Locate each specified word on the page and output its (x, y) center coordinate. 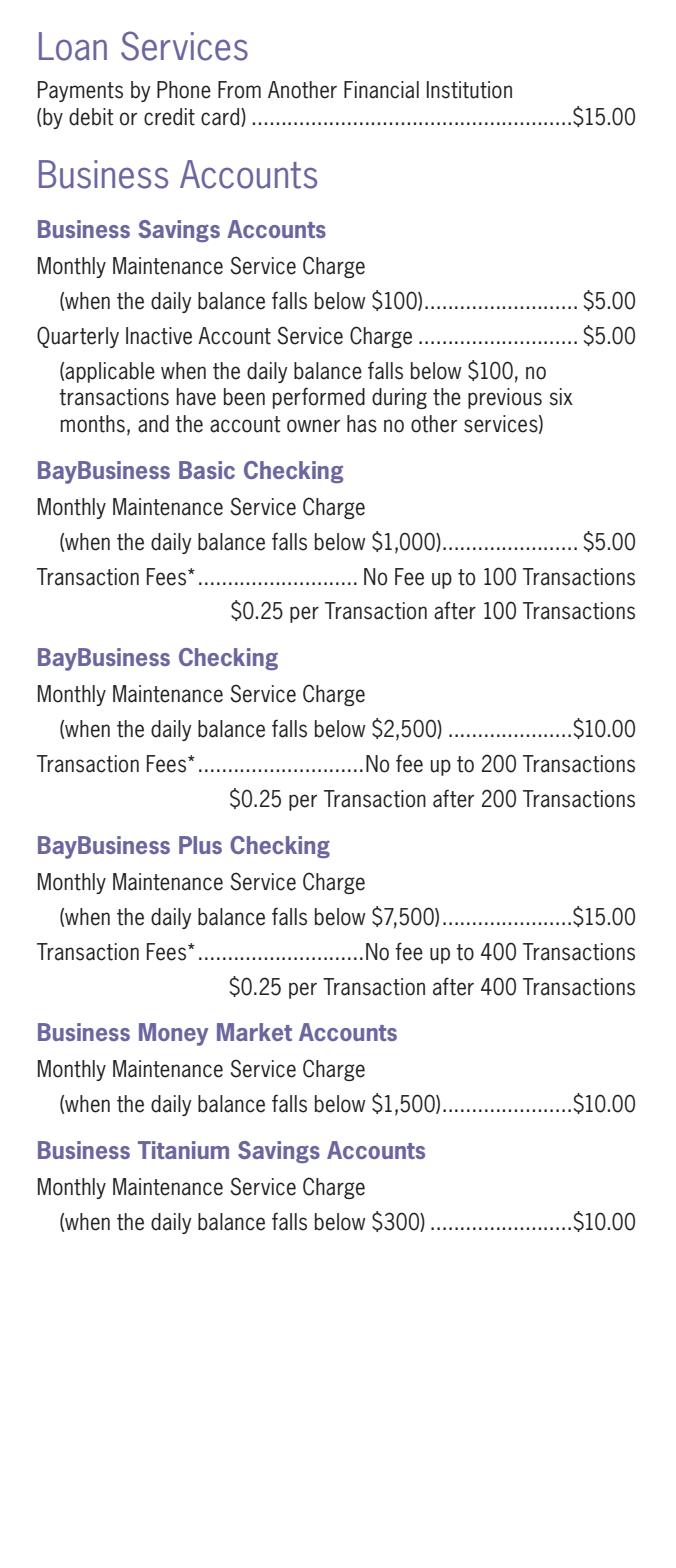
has (362, 424)
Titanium (183, 1150)
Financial (381, 90)
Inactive (159, 336)
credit (169, 117)
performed (319, 398)
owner (313, 426)
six (561, 397)
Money (174, 1034)
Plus (200, 845)
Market (254, 1032)
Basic (207, 470)
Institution (469, 90)
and (153, 424)
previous (505, 398)
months (92, 424)
